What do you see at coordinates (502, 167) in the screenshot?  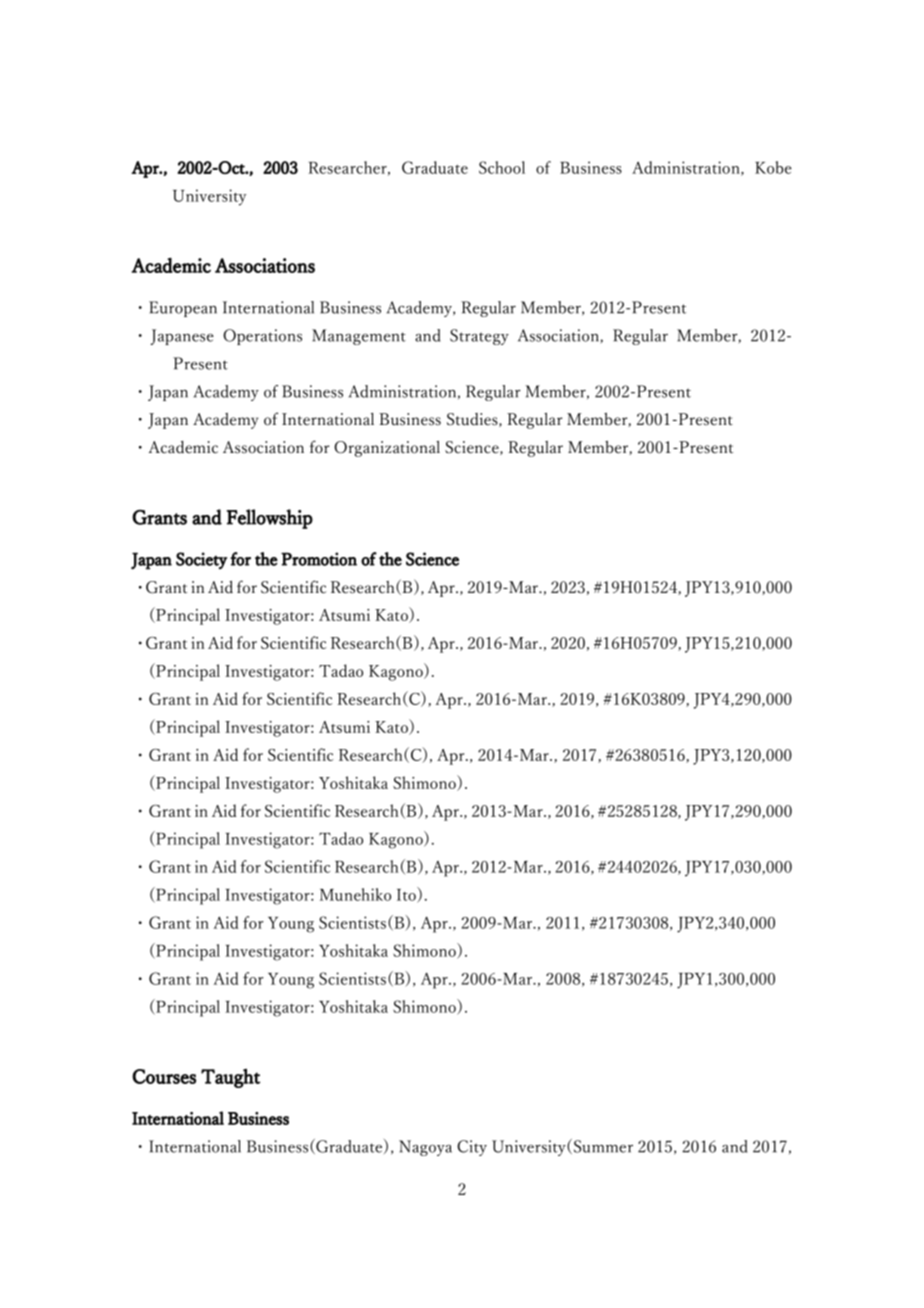 I see `School` at bounding box center [502, 167].
